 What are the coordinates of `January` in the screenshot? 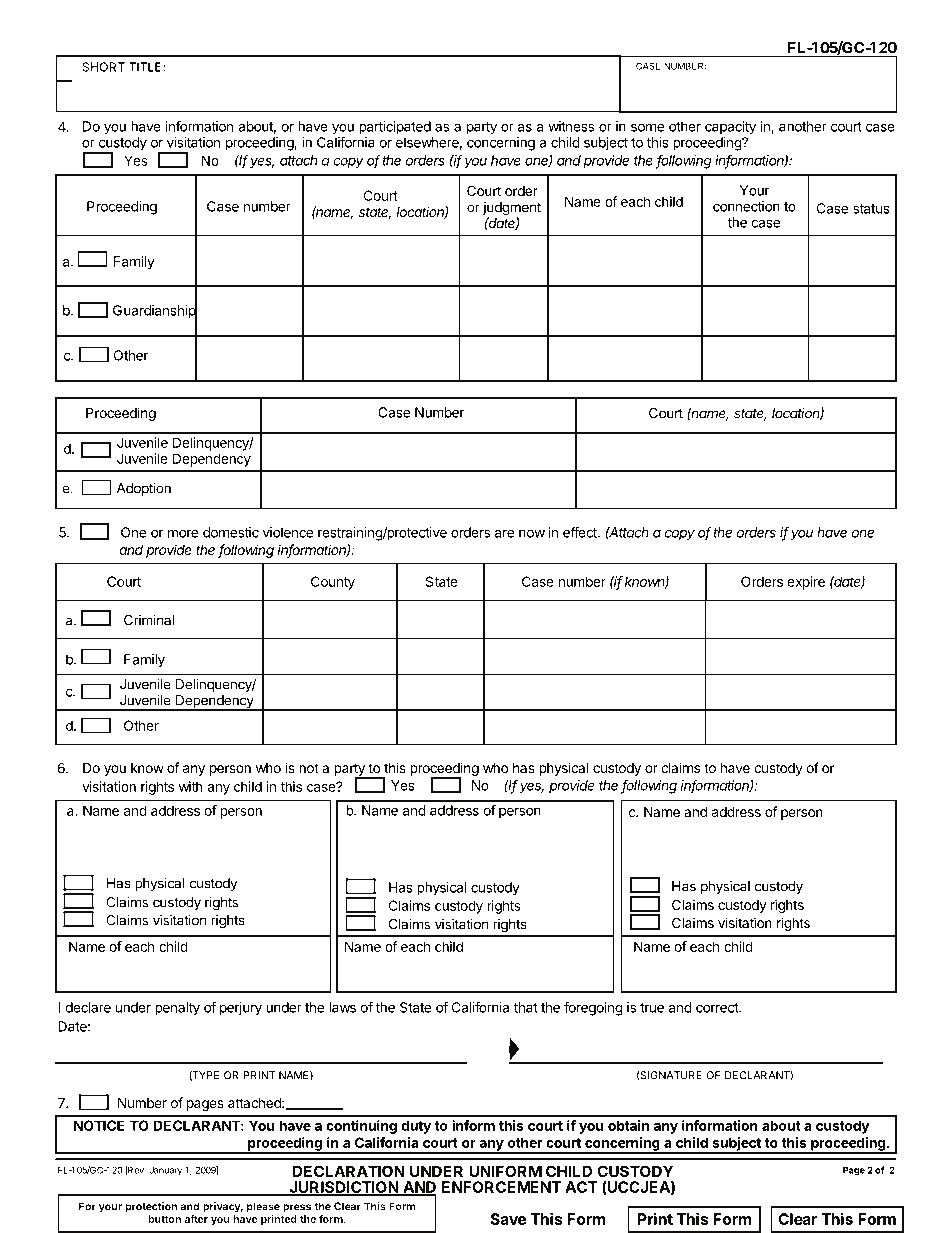 It's located at (165, 1171).
